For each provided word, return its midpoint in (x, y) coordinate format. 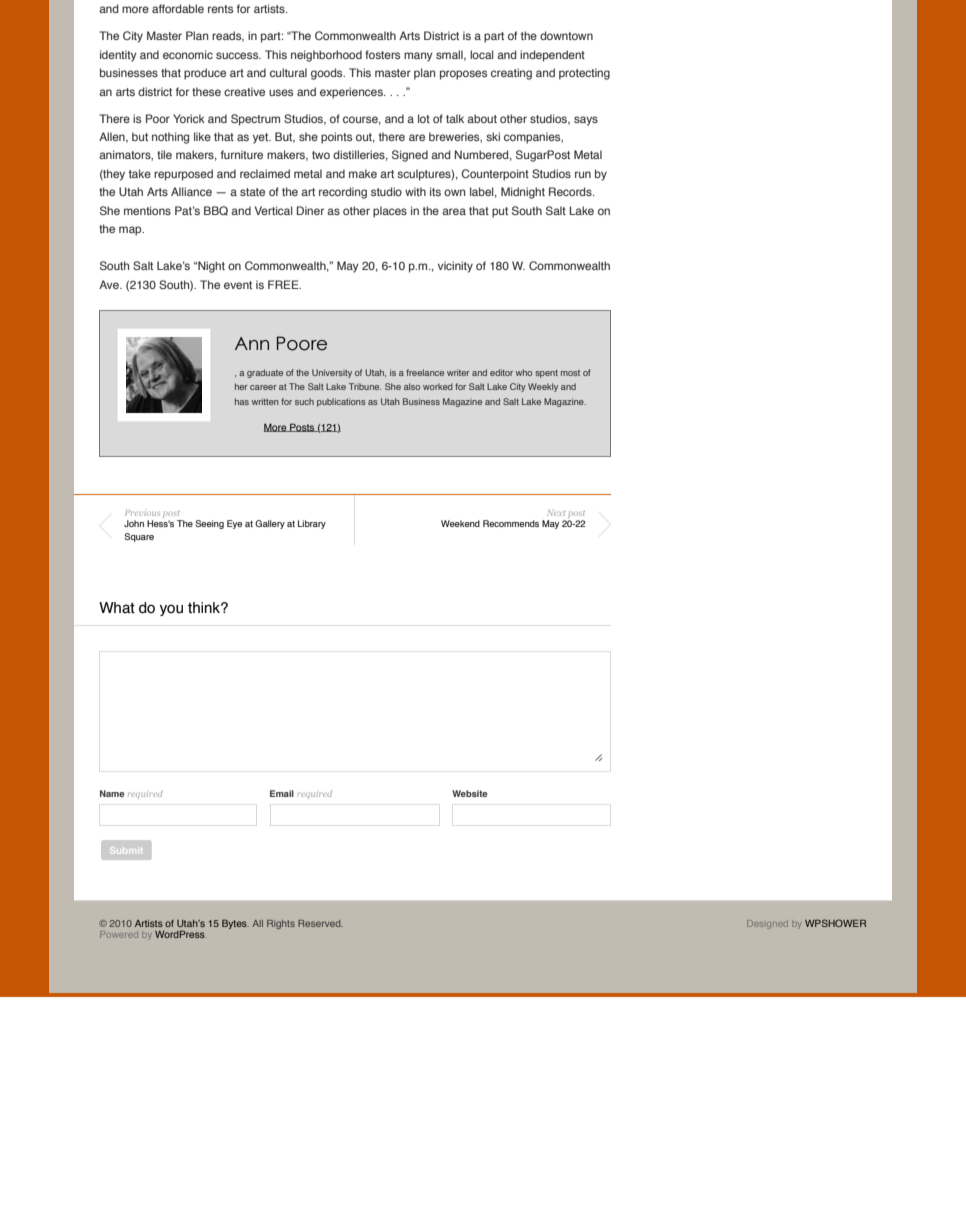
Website (469, 793)
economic (188, 54)
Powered (119, 934)
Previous (142, 513)
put (500, 212)
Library (312, 524)
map (131, 231)
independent (552, 56)
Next (556, 513)
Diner (310, 210)
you (171, 610)
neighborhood (326, 56)
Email (282, 793)
